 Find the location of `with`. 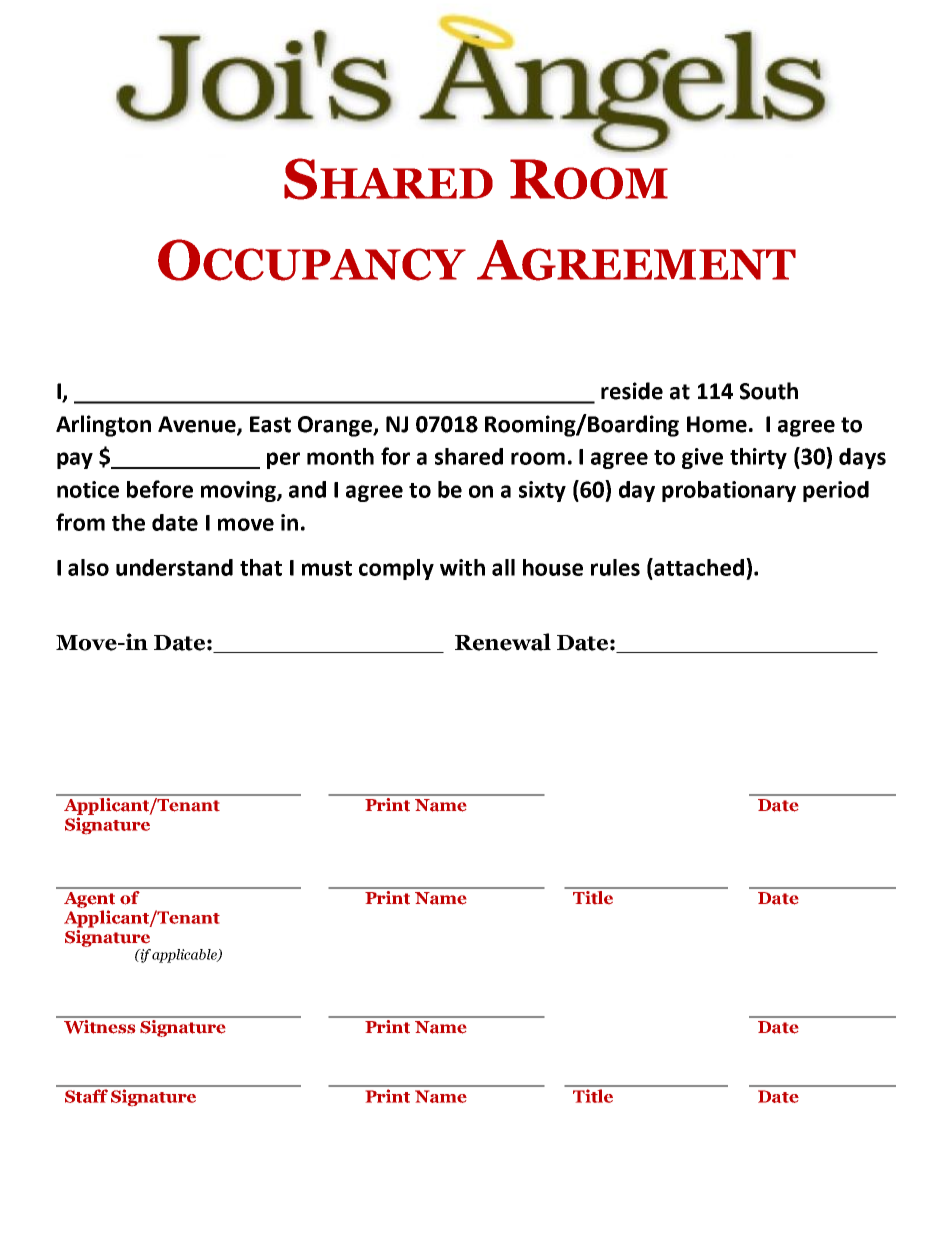

with is located at coordinates (462, 567).
